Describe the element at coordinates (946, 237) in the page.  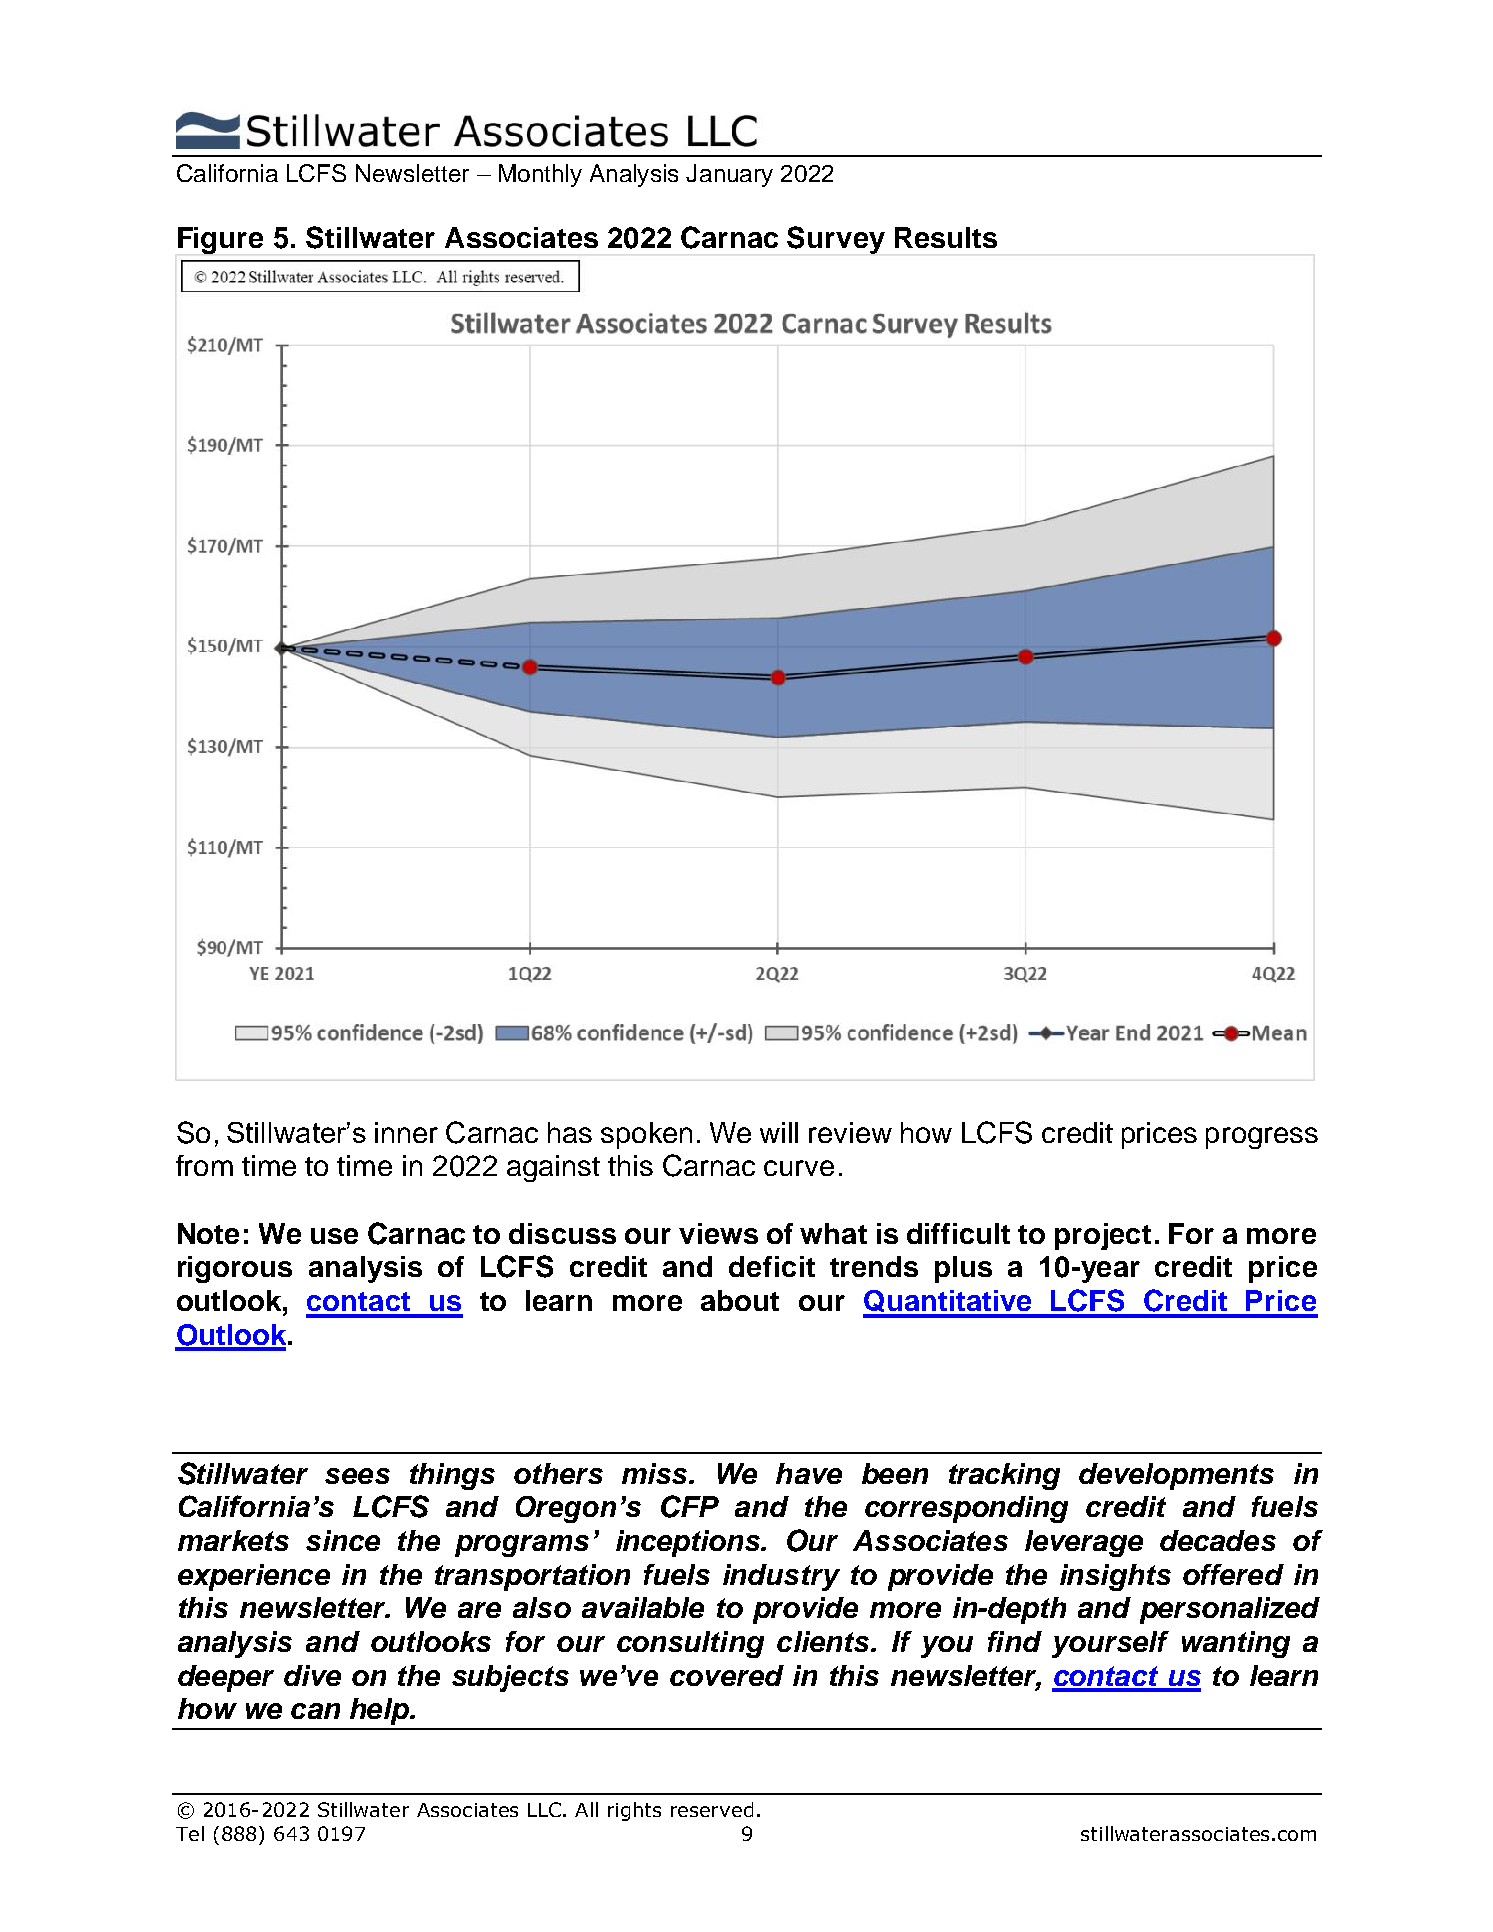
I see `Results` at that location.
